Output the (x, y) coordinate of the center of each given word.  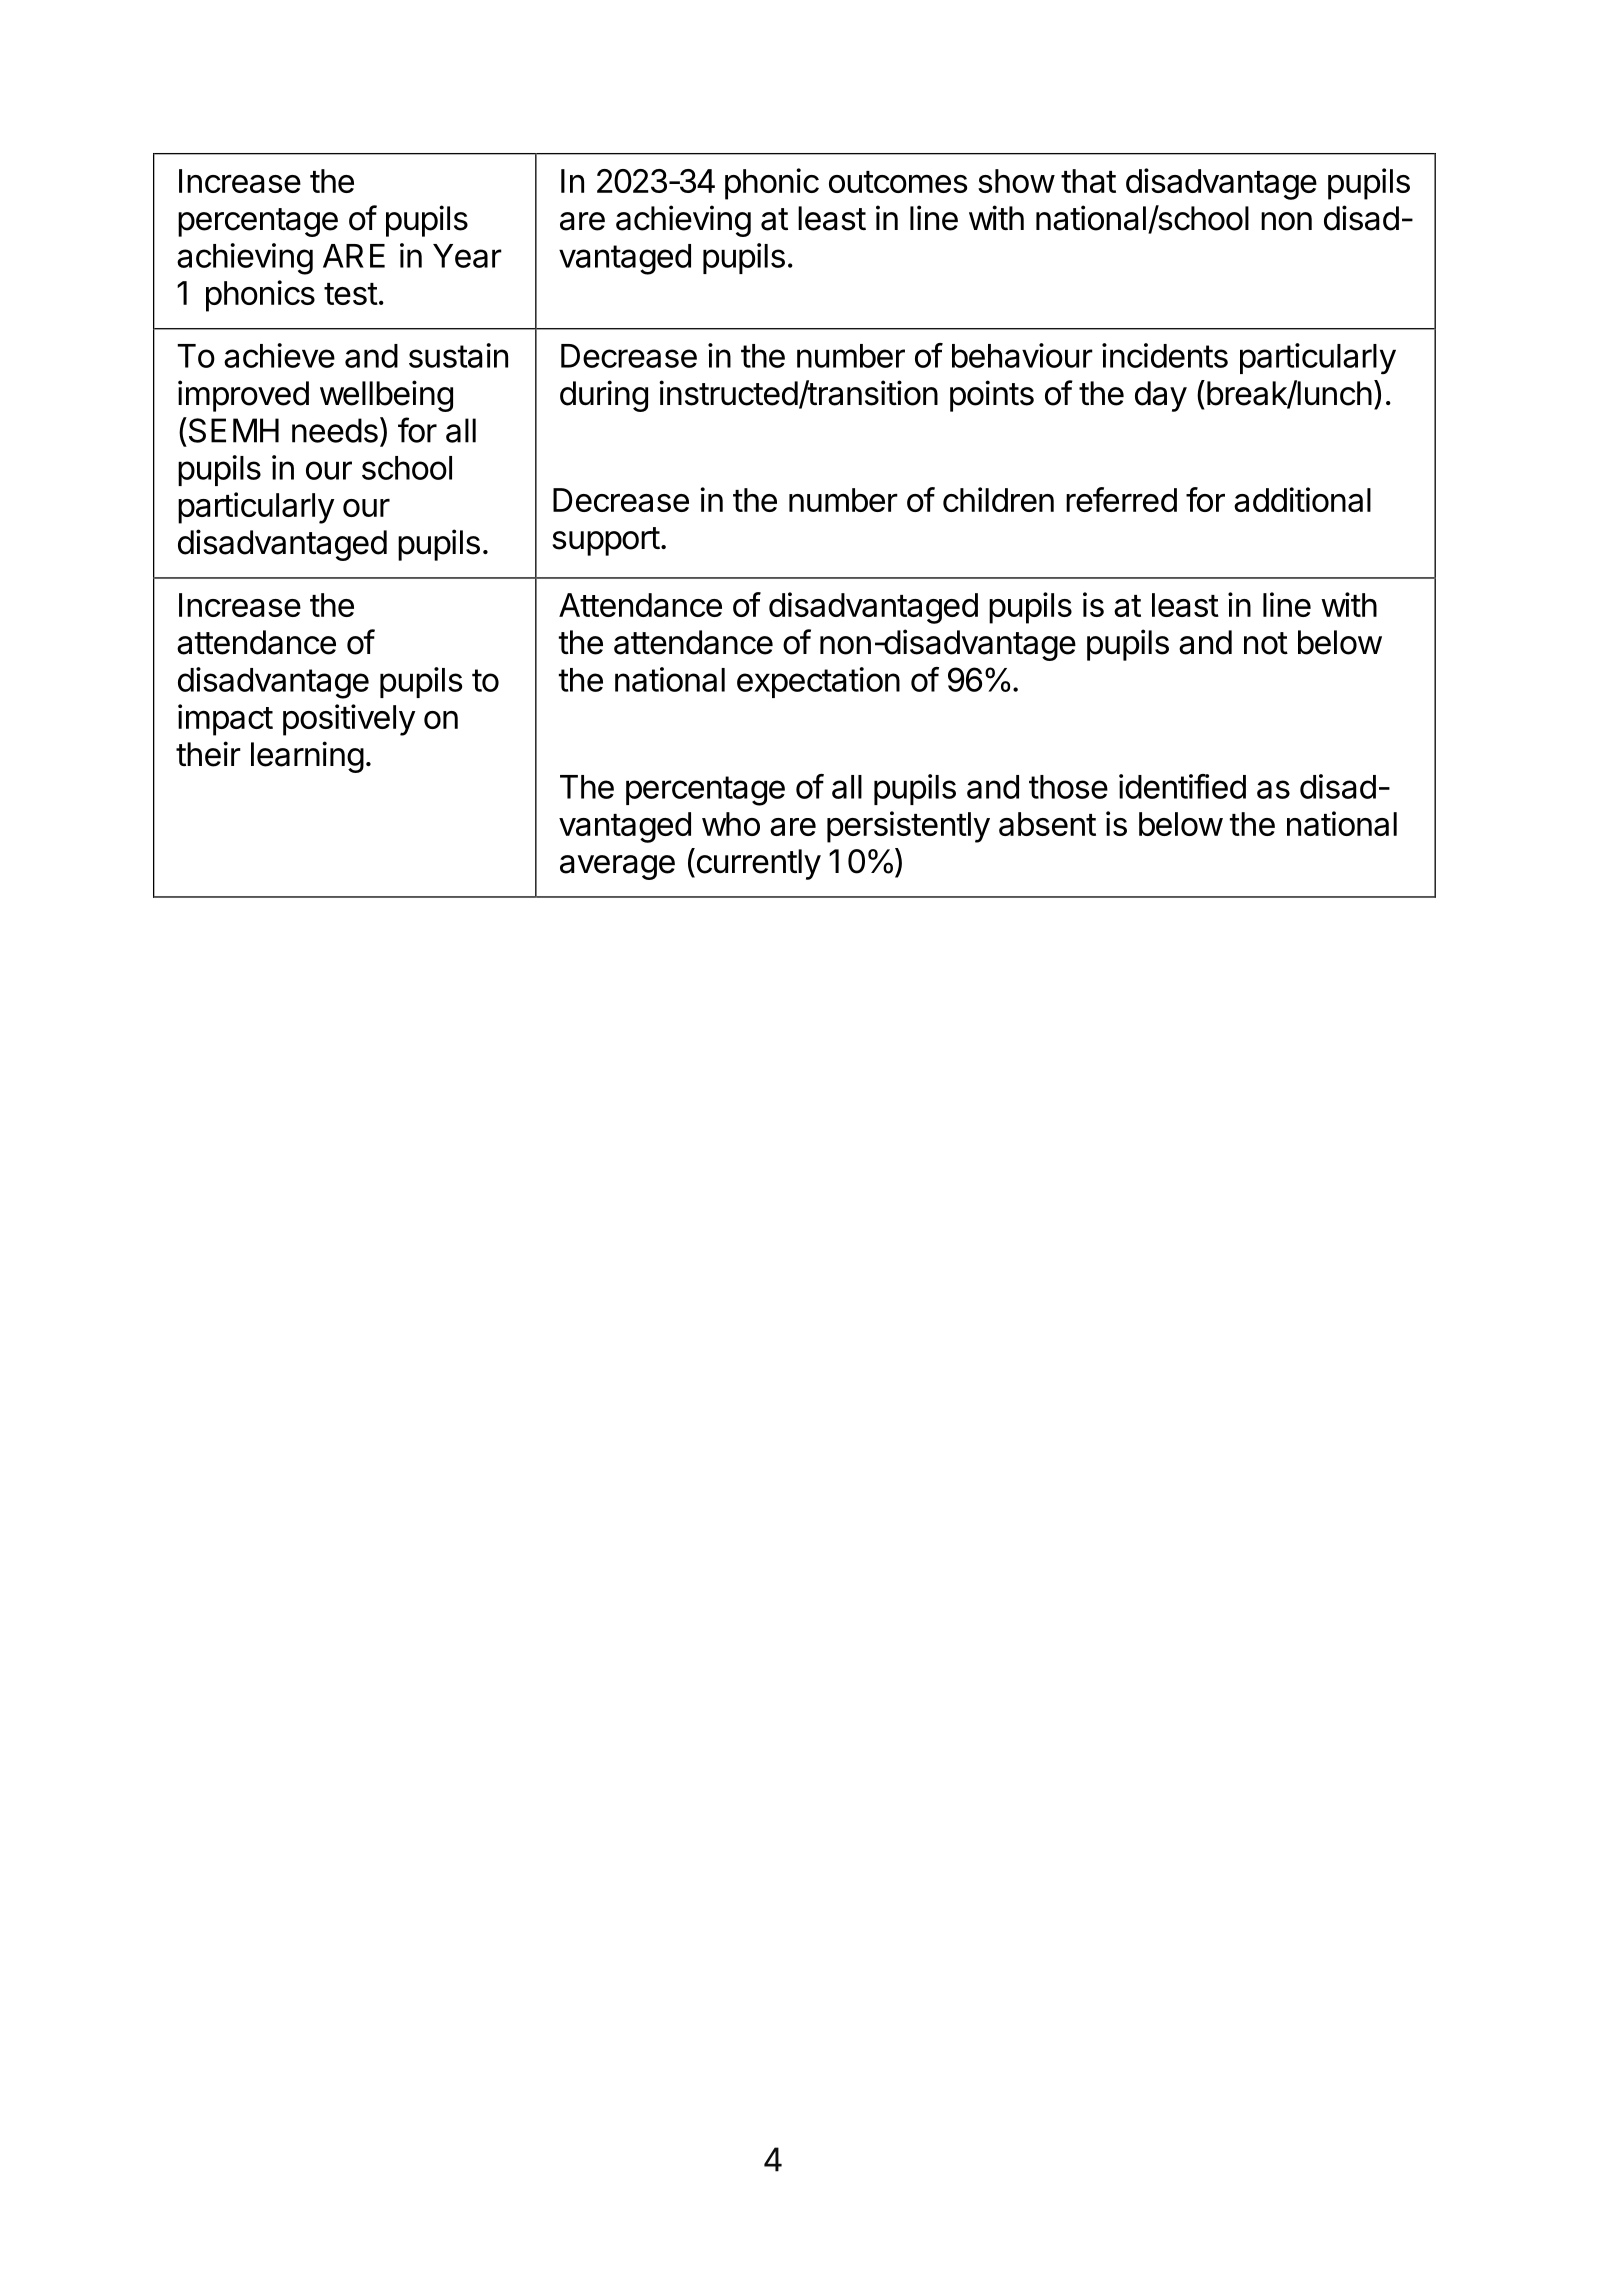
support (606, 541)
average (617, 867)
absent (1047, 824)
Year (467, 256)
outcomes (898, 182)
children (998, 499)
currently (757, 864)
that (1088, 181)
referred (1121, 499)
